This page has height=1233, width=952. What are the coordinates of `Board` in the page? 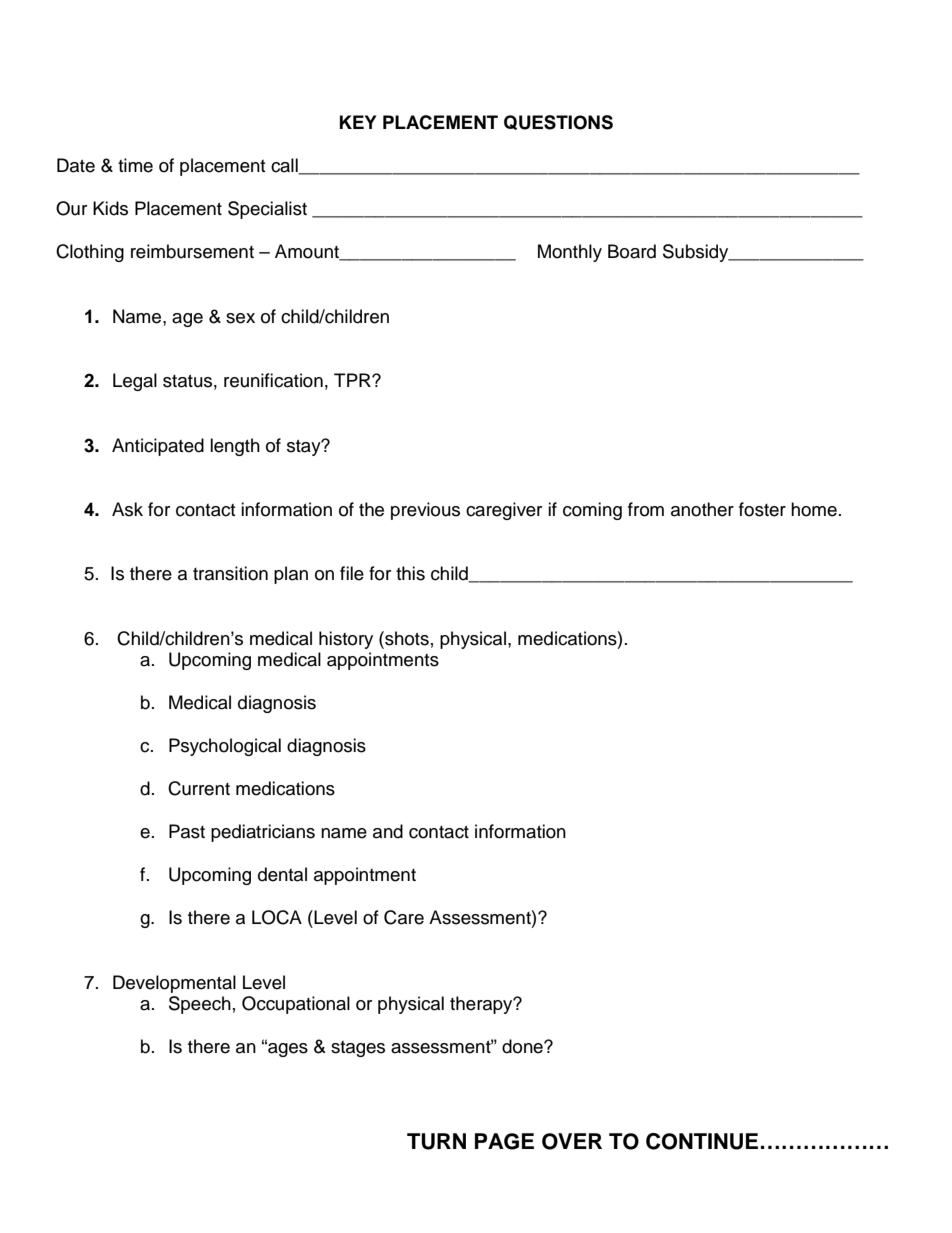 It's located at (632, 251).
